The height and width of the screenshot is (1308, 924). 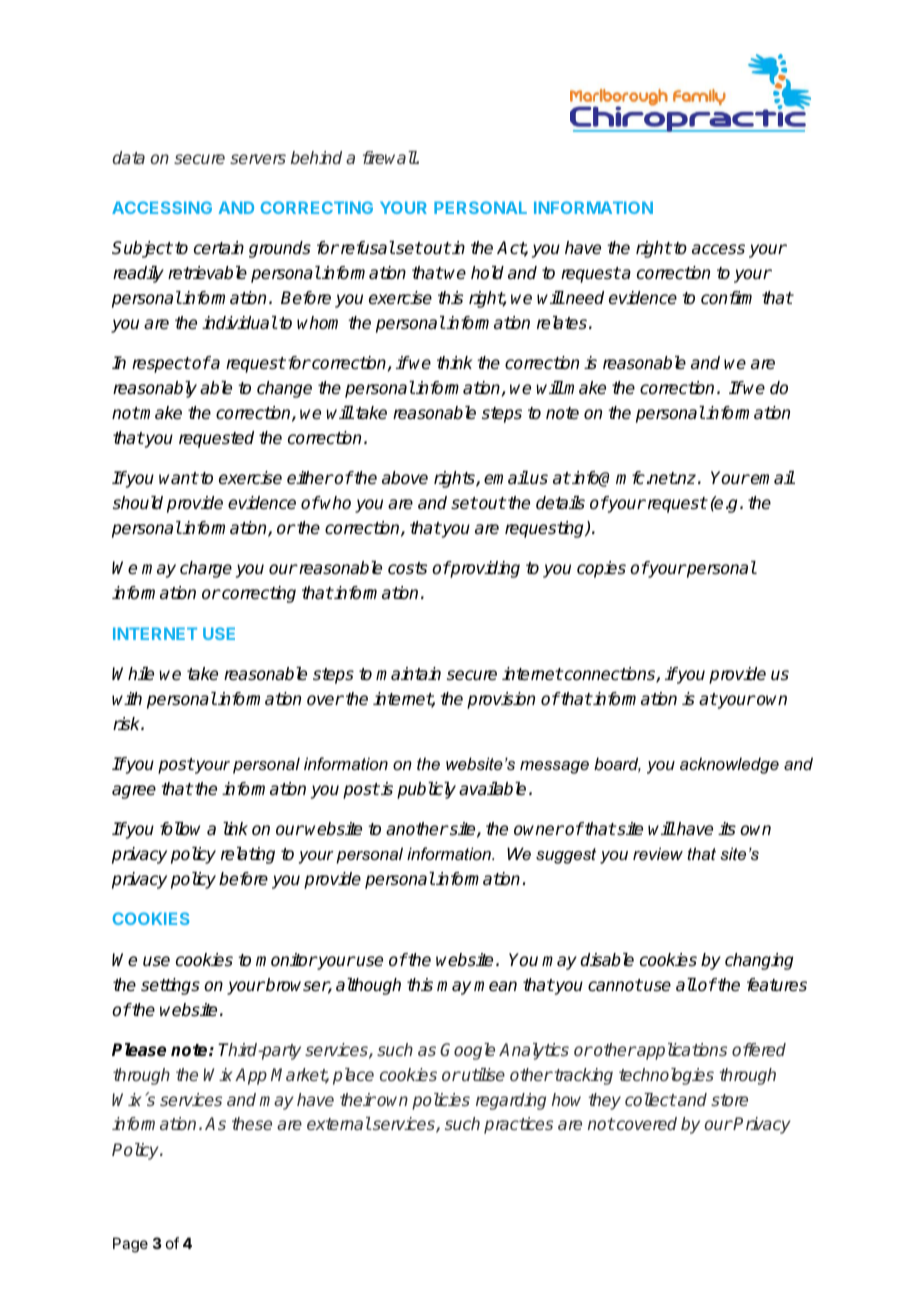 What do you see at coordinates (487, 272) in the screenshot?
I see `hold` at bounding box center [487, 272].
